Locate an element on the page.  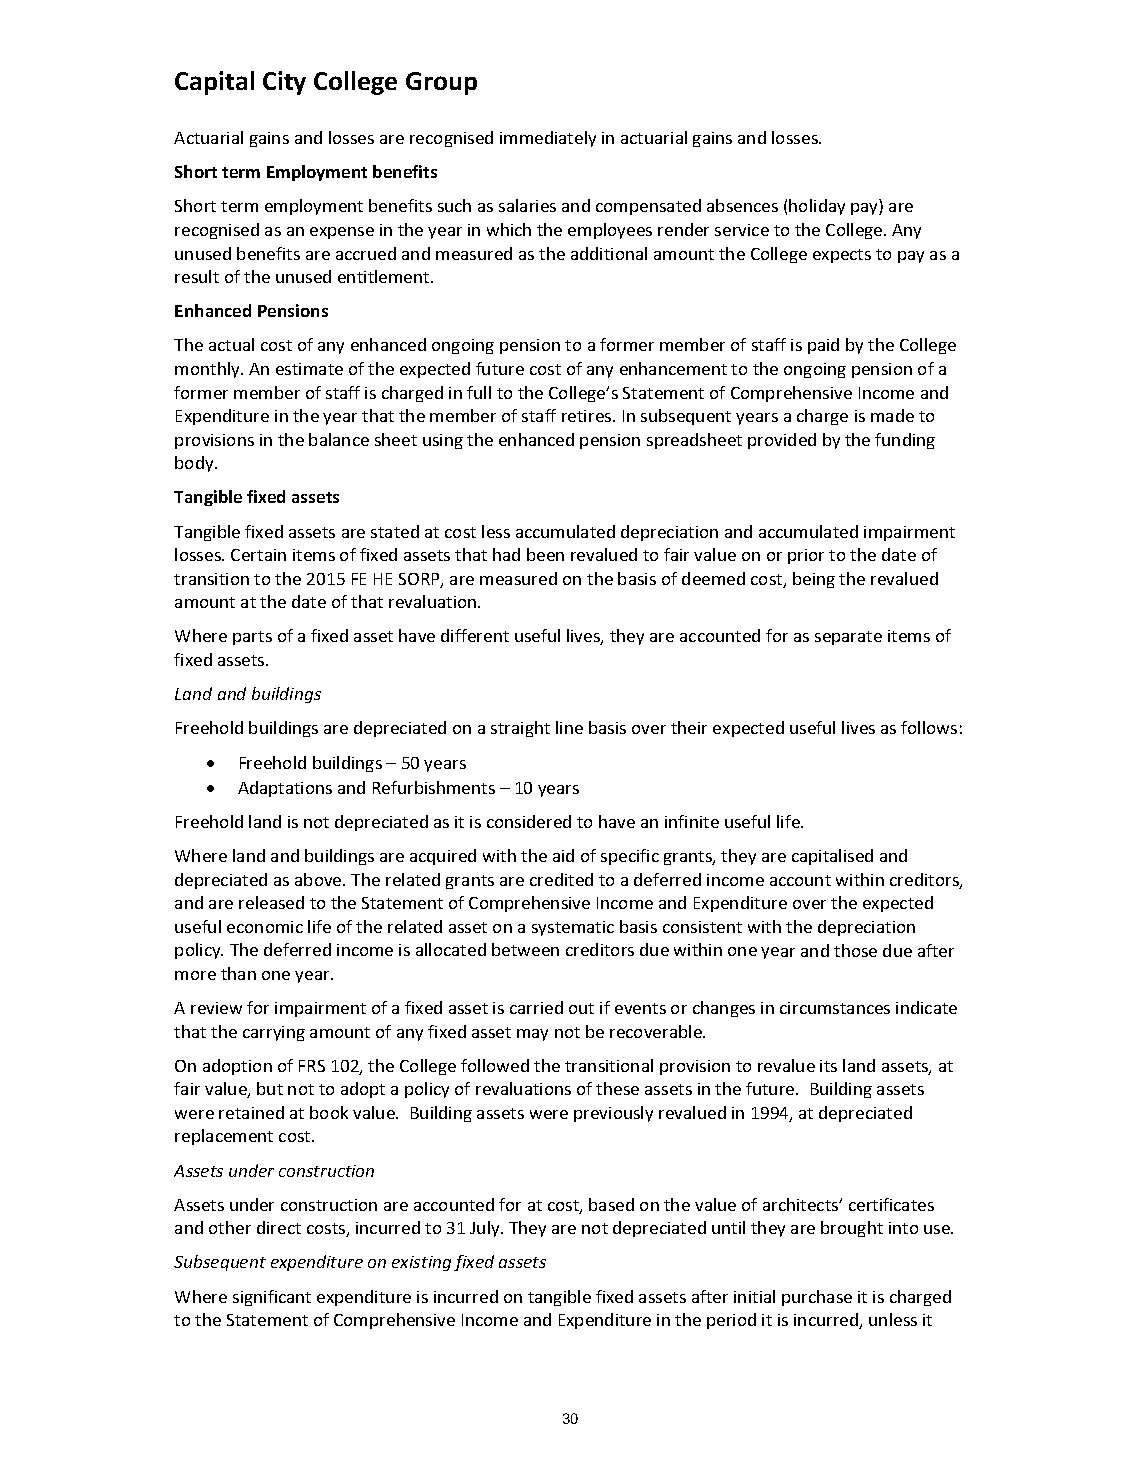
City is located at coordinates (284, 83).
